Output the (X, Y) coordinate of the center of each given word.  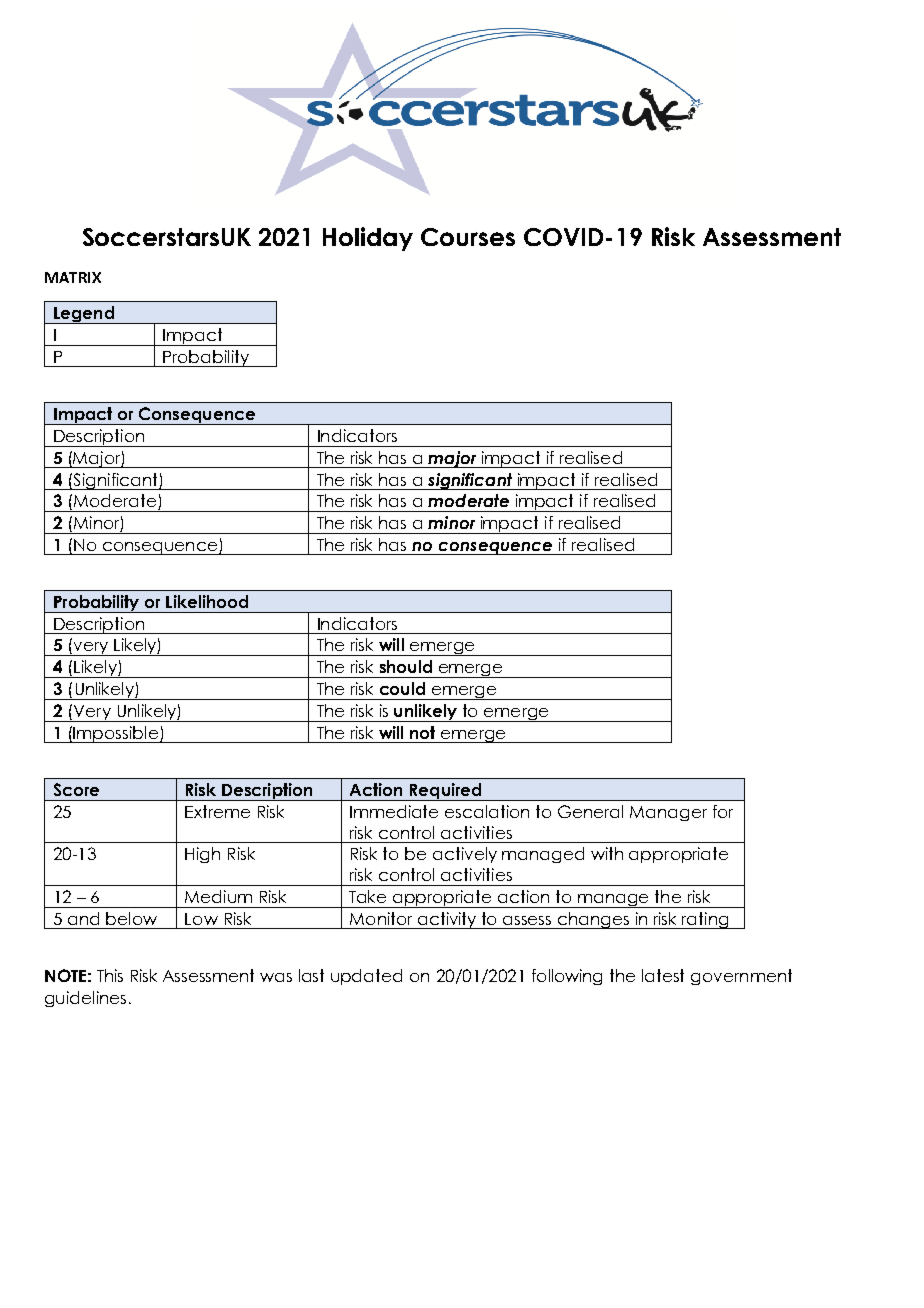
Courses (468, 237)
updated (366, 977)
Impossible (116, 734)
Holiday (368, 239)
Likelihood (207, 601)
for (723, 811)
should (406, 666)
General (590, 811)
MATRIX (73, 277)
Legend (84, 315)
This (110, 975)
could (402, 688)
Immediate (394, 811)
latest (663, 975)
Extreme (217, 811)
